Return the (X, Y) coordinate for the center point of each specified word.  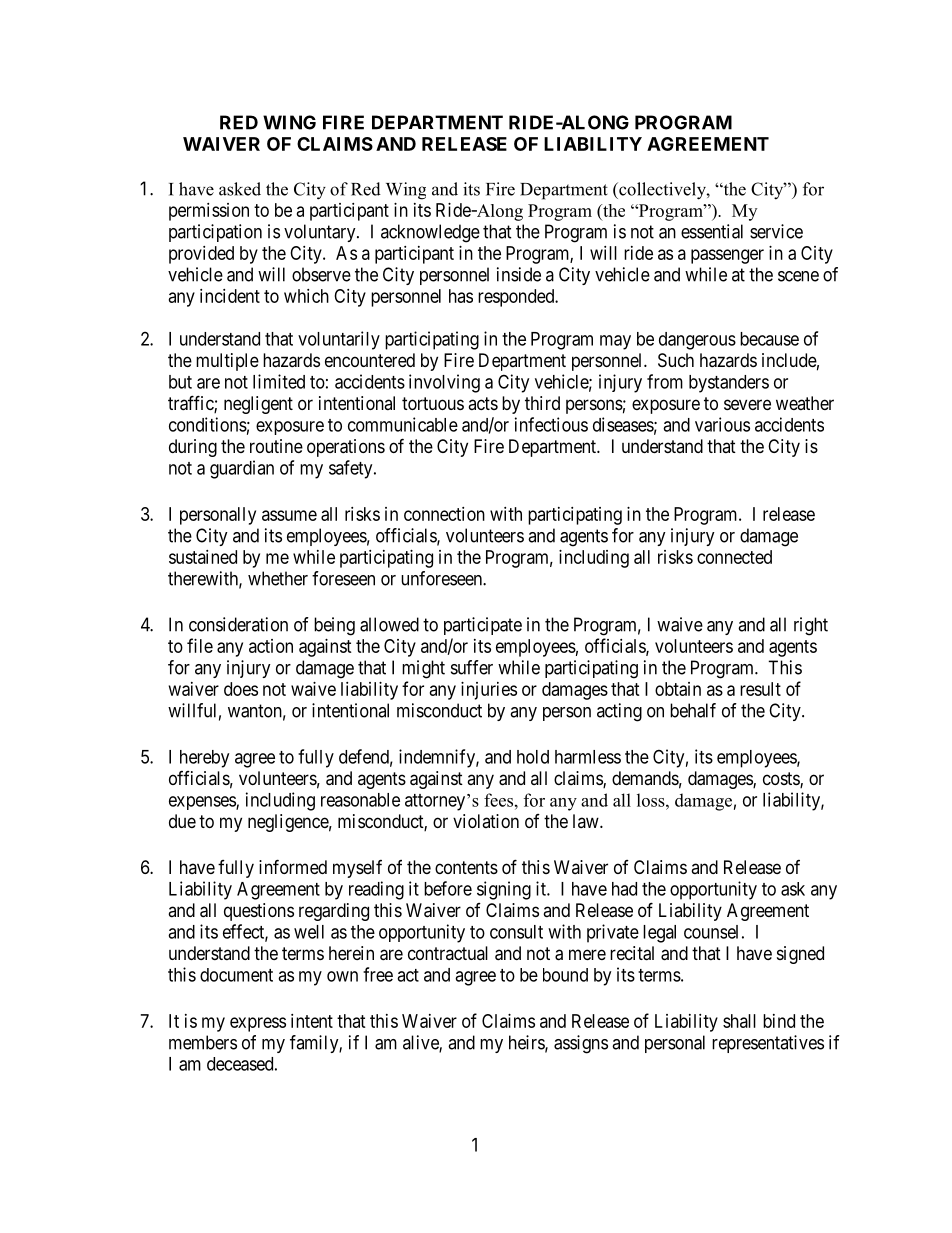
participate (483, 626)
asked (240, 189)
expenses (203, 803)
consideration (238, 624)
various (722, 424)
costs (782, 780)
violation (486, 821)
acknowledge (430, 233)
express (258, 1024)
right (811, 626)
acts (483, 403)
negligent (258, 405)
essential (712, 231)
